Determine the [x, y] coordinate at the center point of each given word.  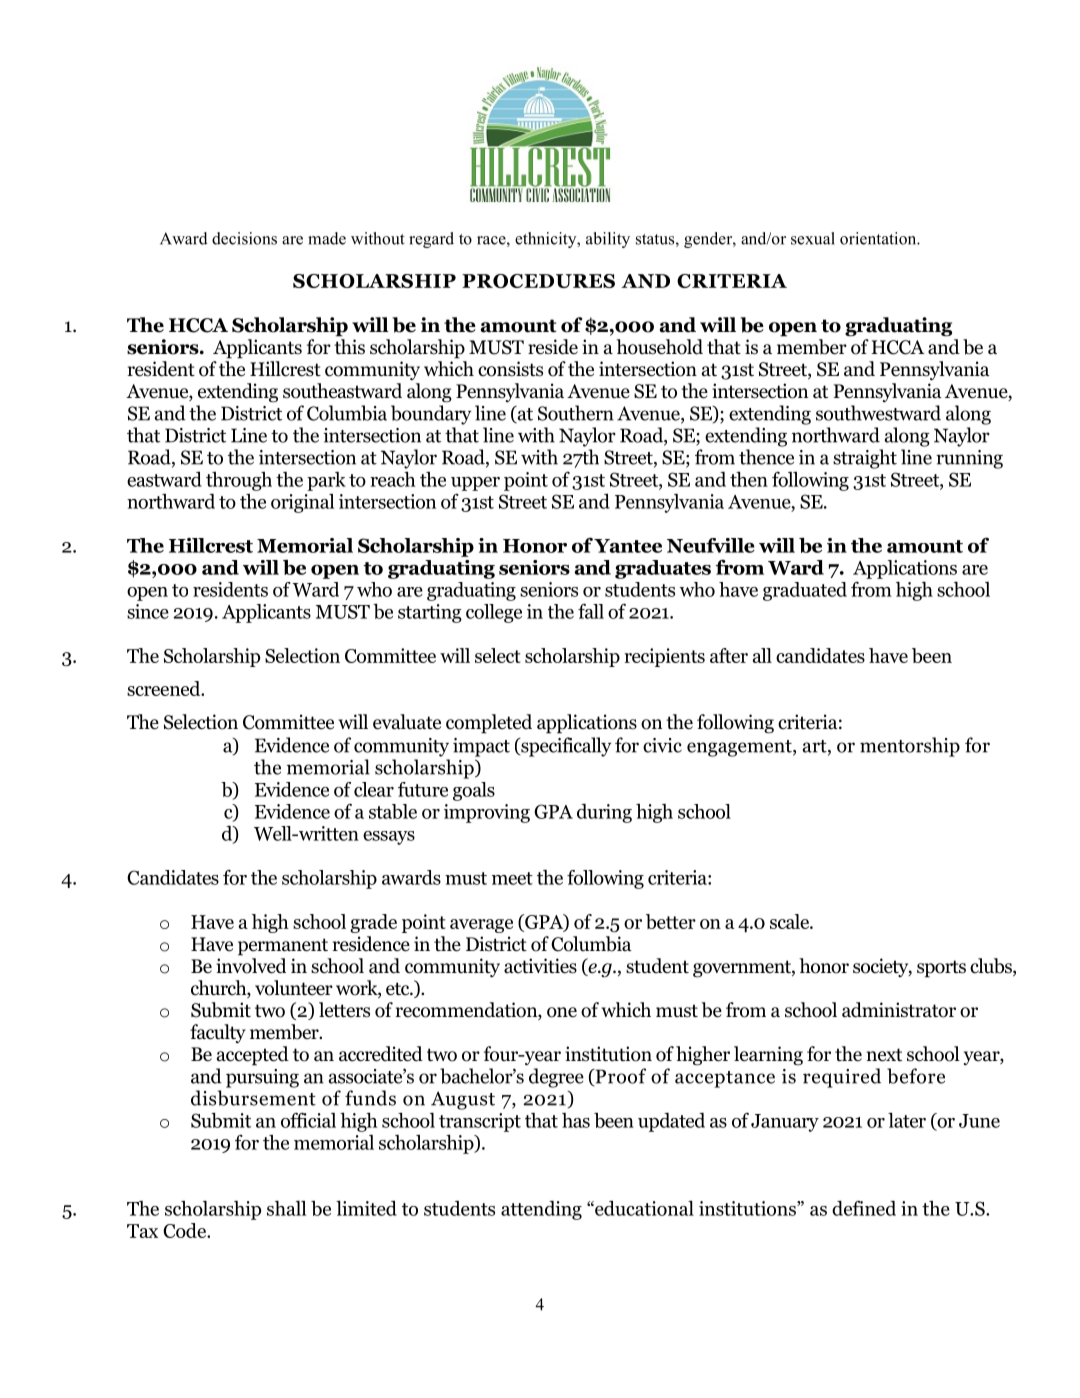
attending [541, 1210]
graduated [805, 591]
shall [286, 1208]
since [148, 611]
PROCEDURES [538, 281]
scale [790, 921]
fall [591, 611]
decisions [244, 238]
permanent [283, 947]
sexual [813, 238]
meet [512, 878]
